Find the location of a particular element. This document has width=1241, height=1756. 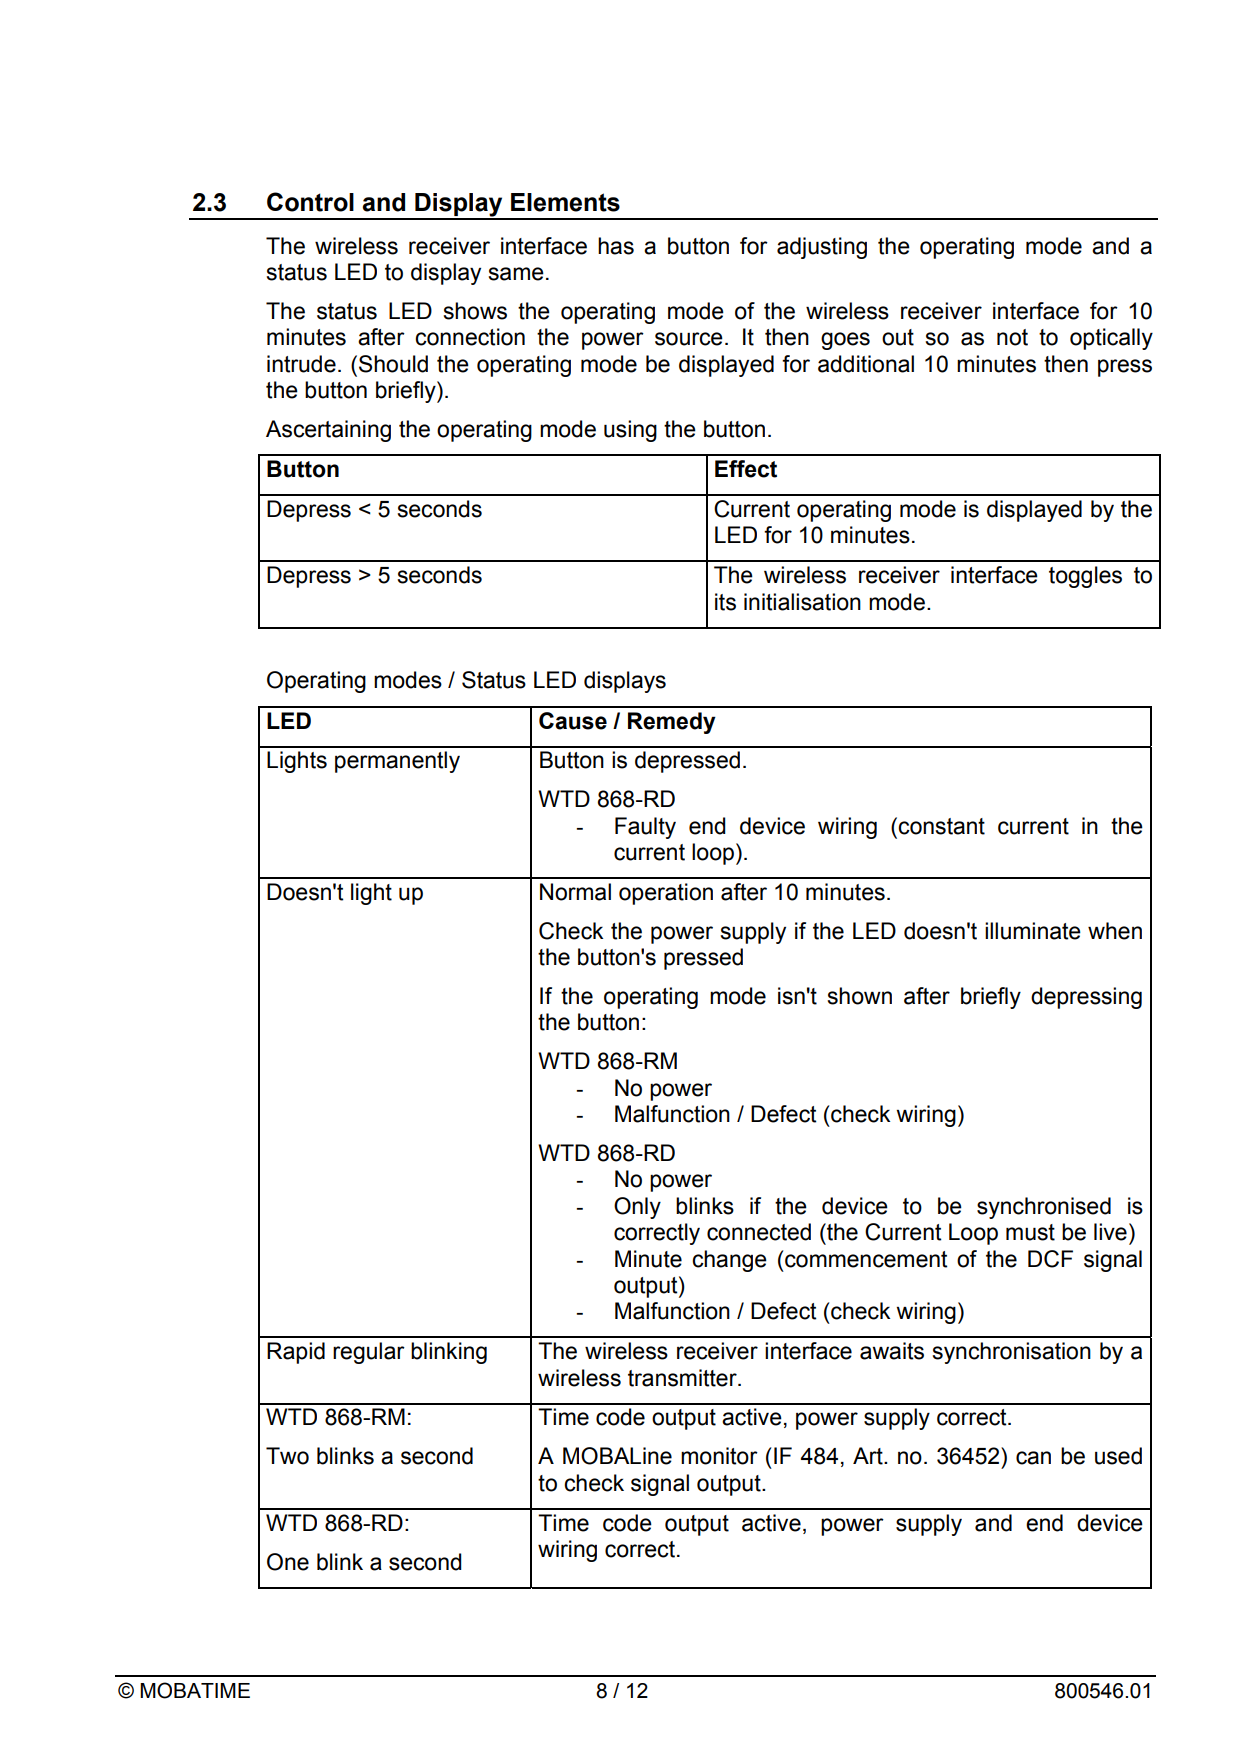

toggles is located at coordinates (1085, 577).
